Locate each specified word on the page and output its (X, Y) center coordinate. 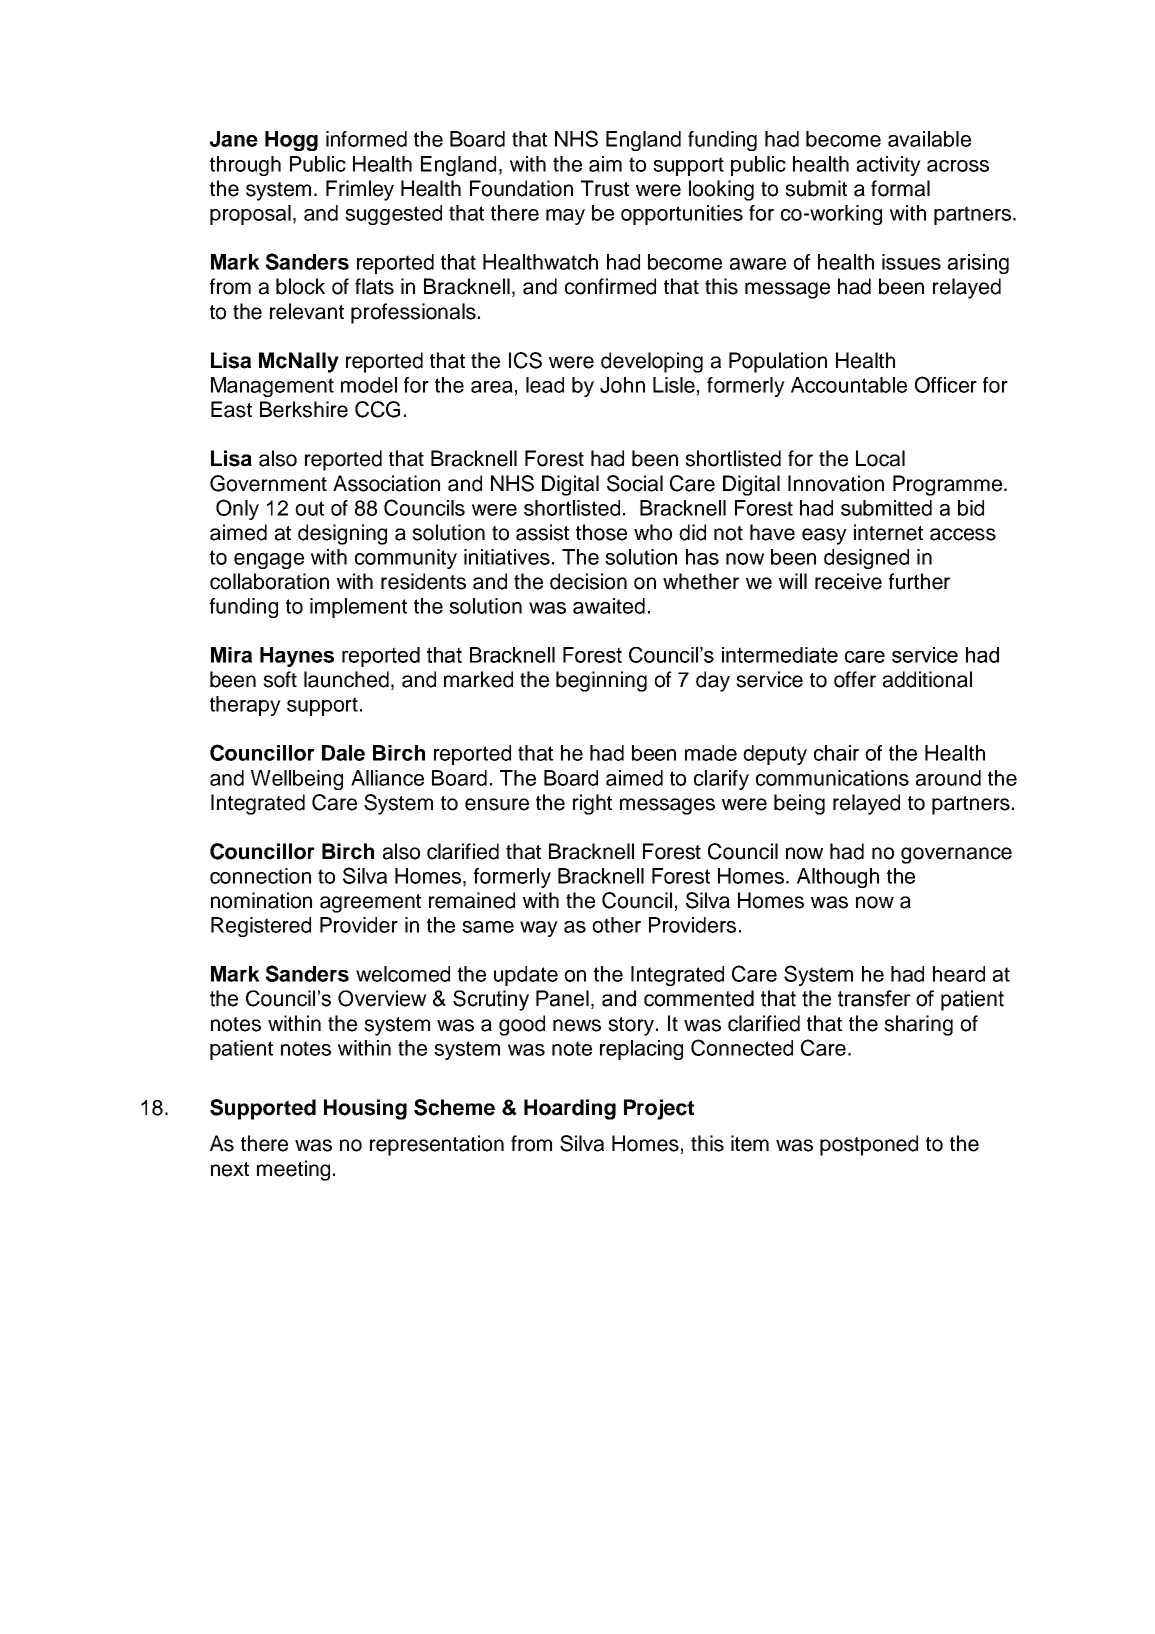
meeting (293, 1170)
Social (635, 483)
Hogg (291, 141)
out (309, 508)
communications (832, 778)
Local (880, 458)
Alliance (387, 778)
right (592, 804)
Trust (605, 188)
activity (889, 166)
